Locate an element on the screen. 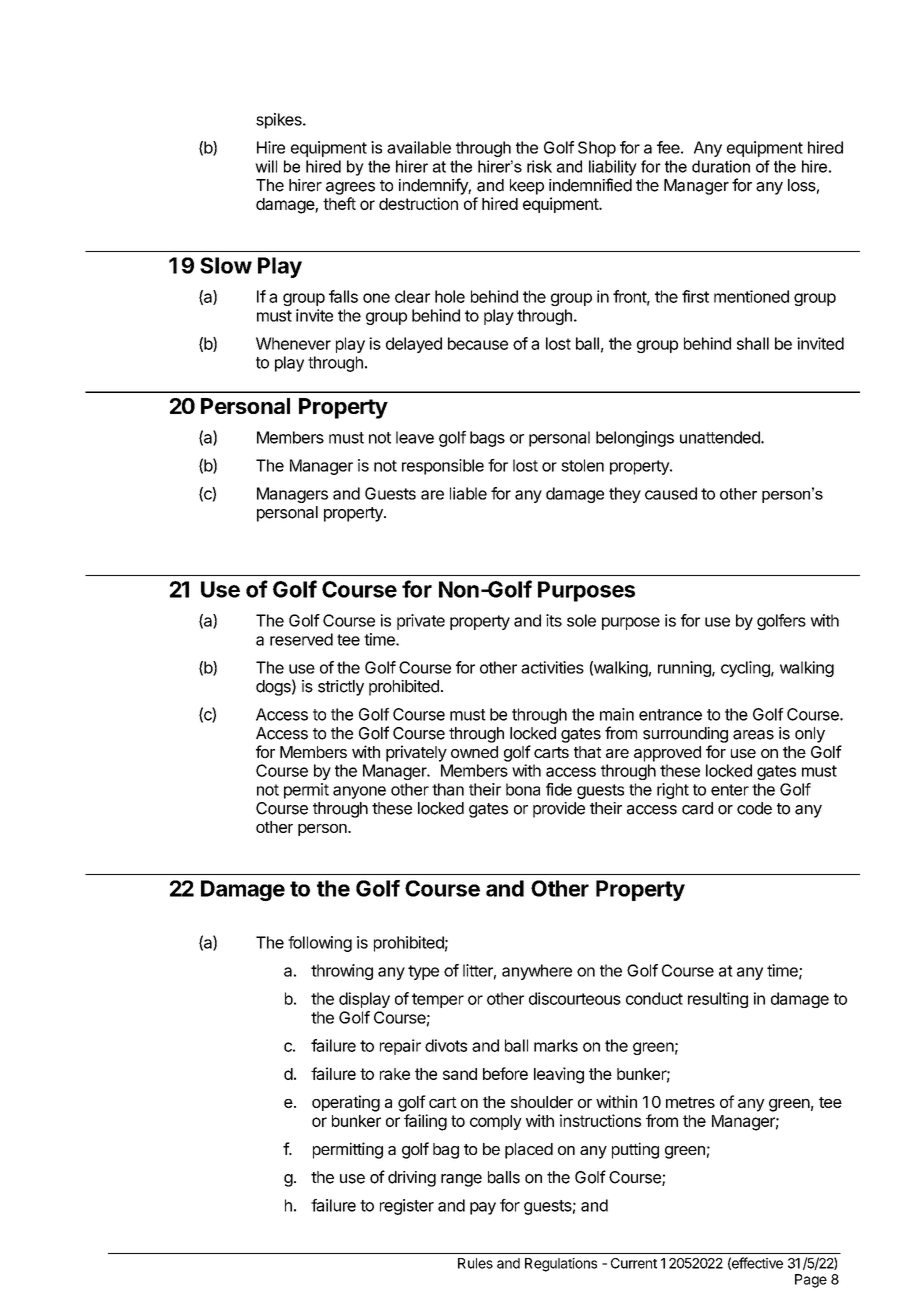 This screenshot has width=924, height=1308. marks is located at coordinates (556, 1045).
